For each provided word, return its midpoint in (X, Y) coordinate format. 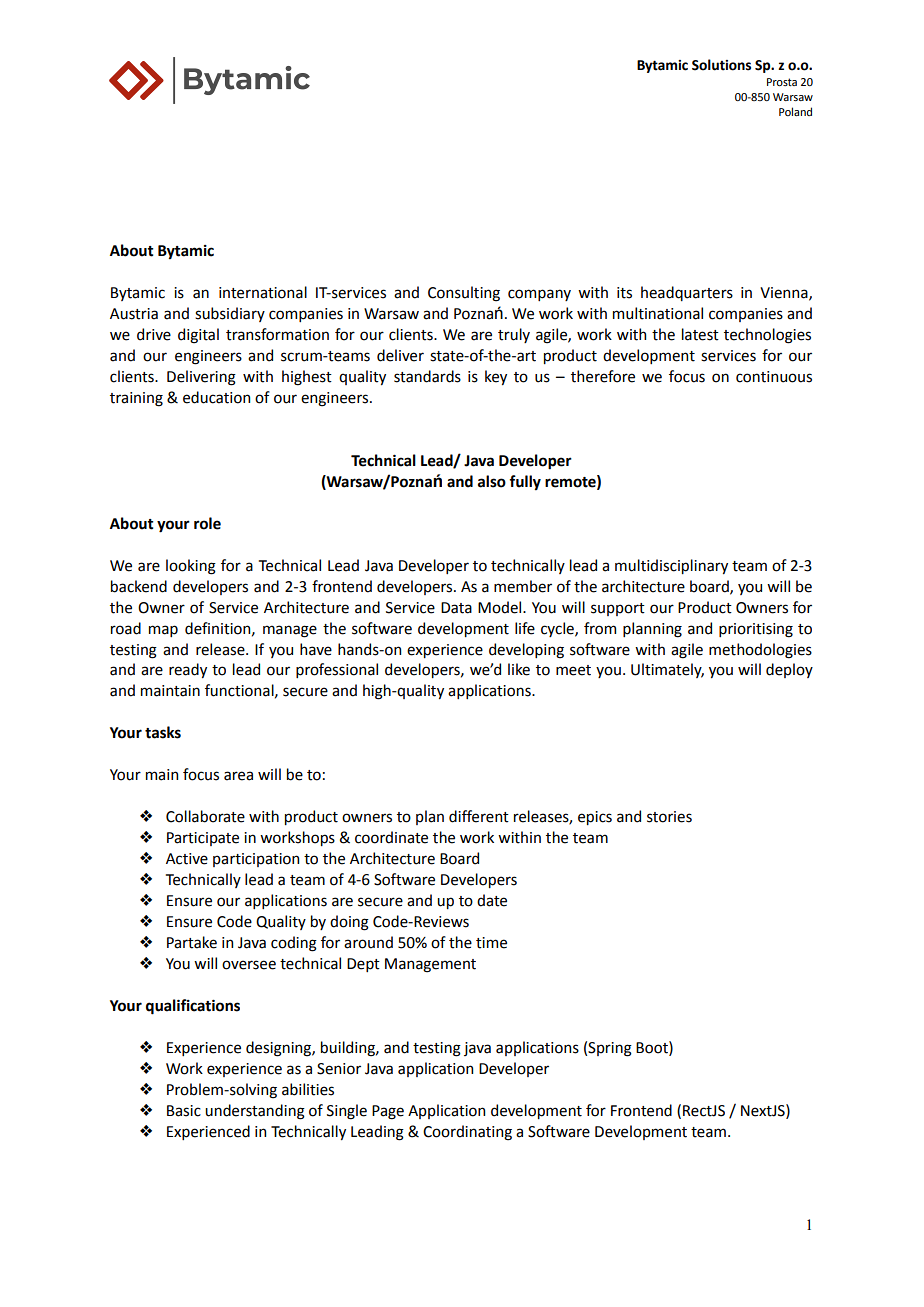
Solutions (721, 65)
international (263, 292)
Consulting (464, 294)
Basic (184, 1111)
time (491, 943)
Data (456, 608)
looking (191, 567)
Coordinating (467, 1133)
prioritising (756, 630)
